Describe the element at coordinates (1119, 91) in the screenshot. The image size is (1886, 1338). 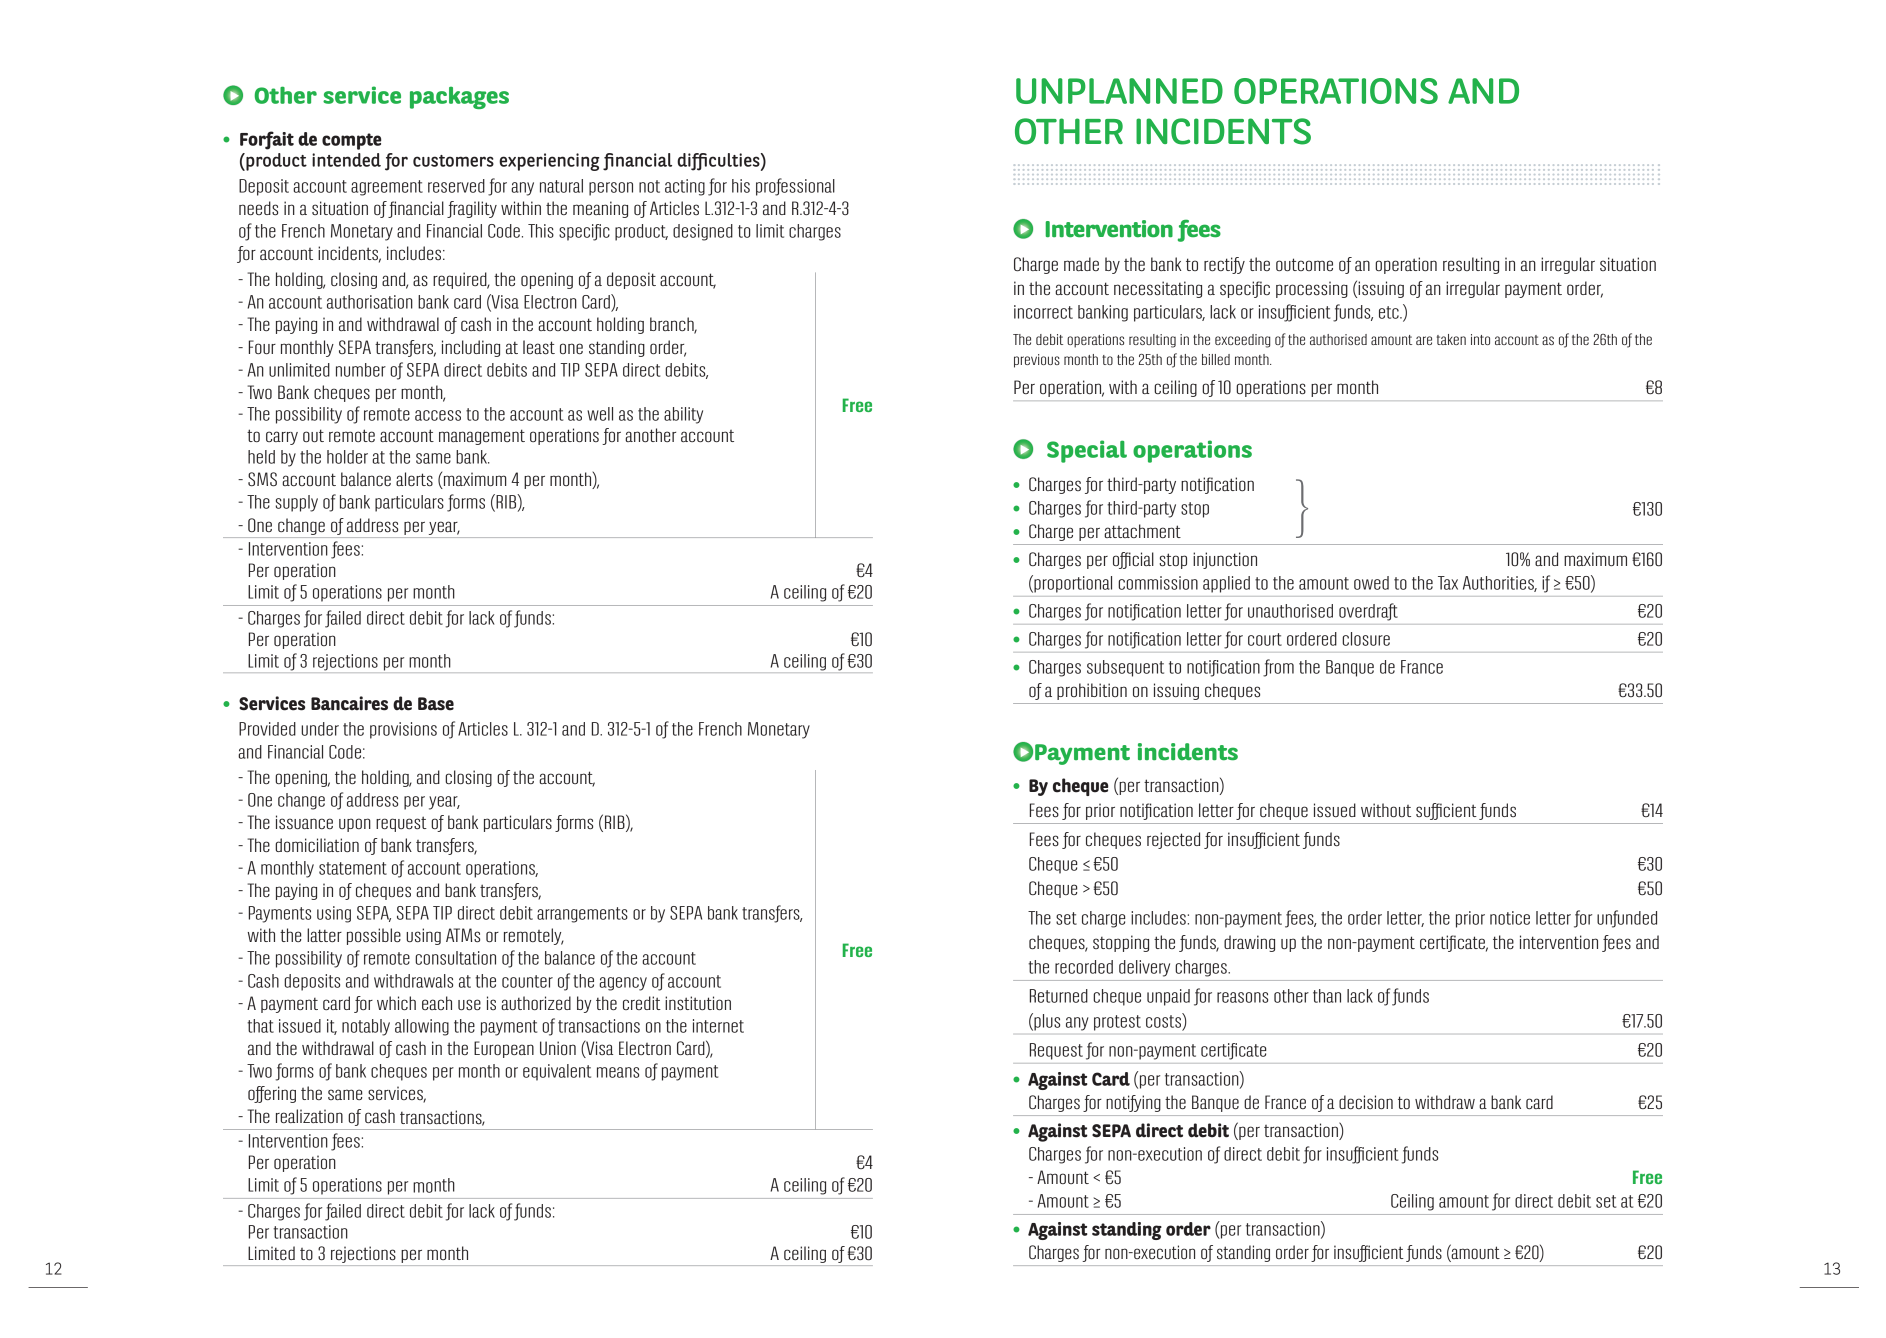
I see `UNPLANNED` at that location.
